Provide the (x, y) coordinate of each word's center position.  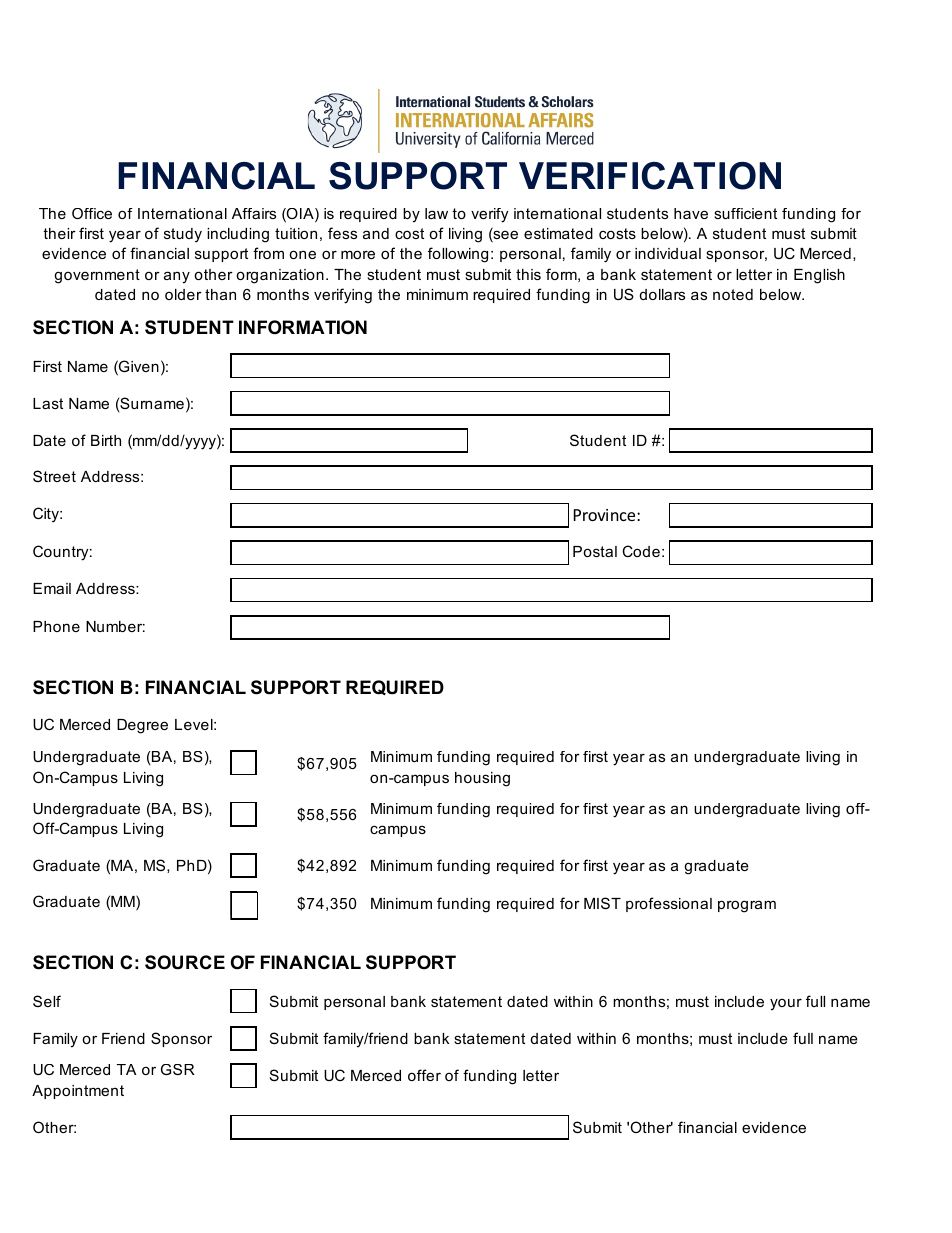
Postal (595, 551)
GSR (178, 1069)
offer (424, 1075)
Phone (56, 626)
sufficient (745, 213)
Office (92, 213)
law (436, 213)
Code (641, 551)
